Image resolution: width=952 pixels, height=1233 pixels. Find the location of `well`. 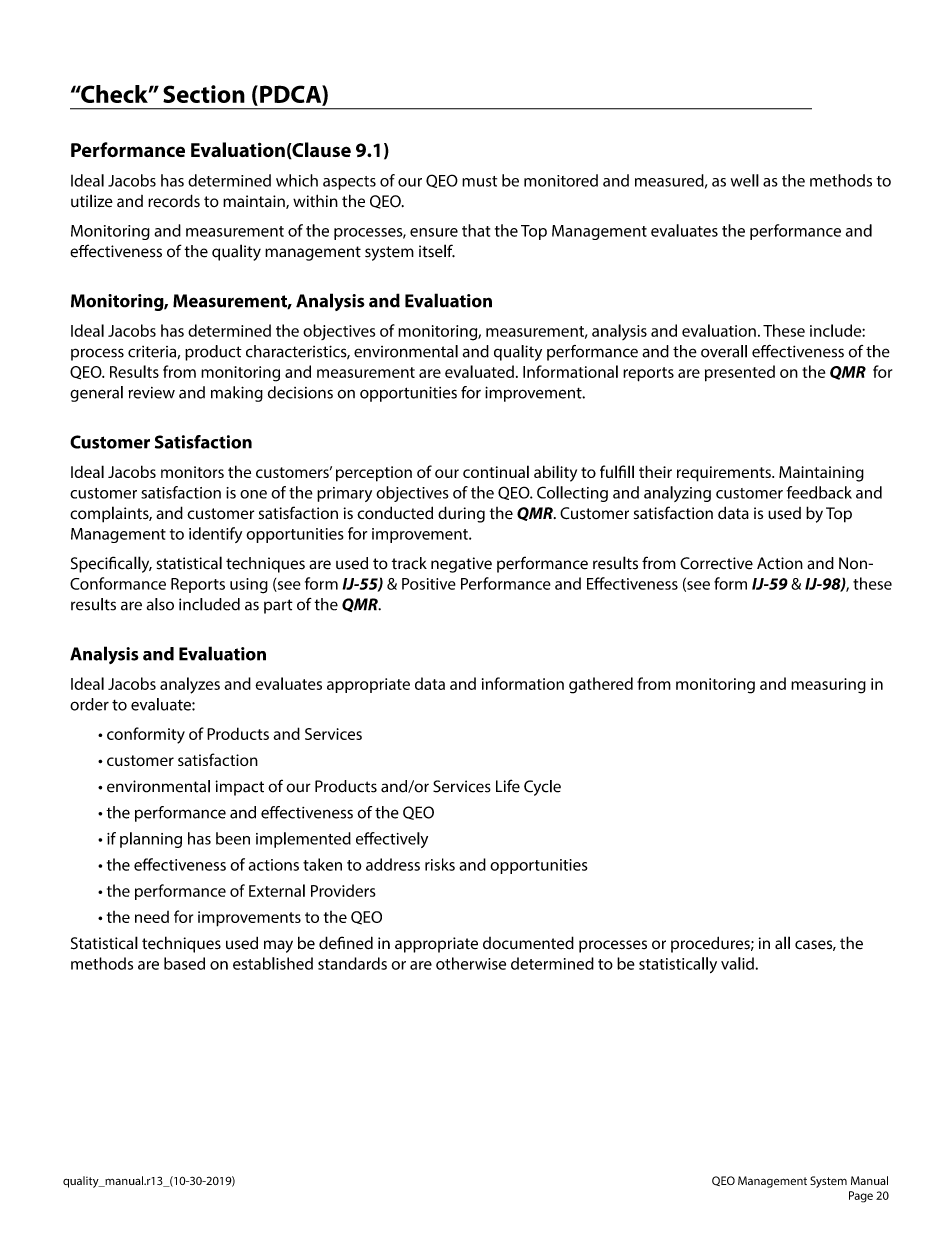

well is located at coordinates (745, 180).
